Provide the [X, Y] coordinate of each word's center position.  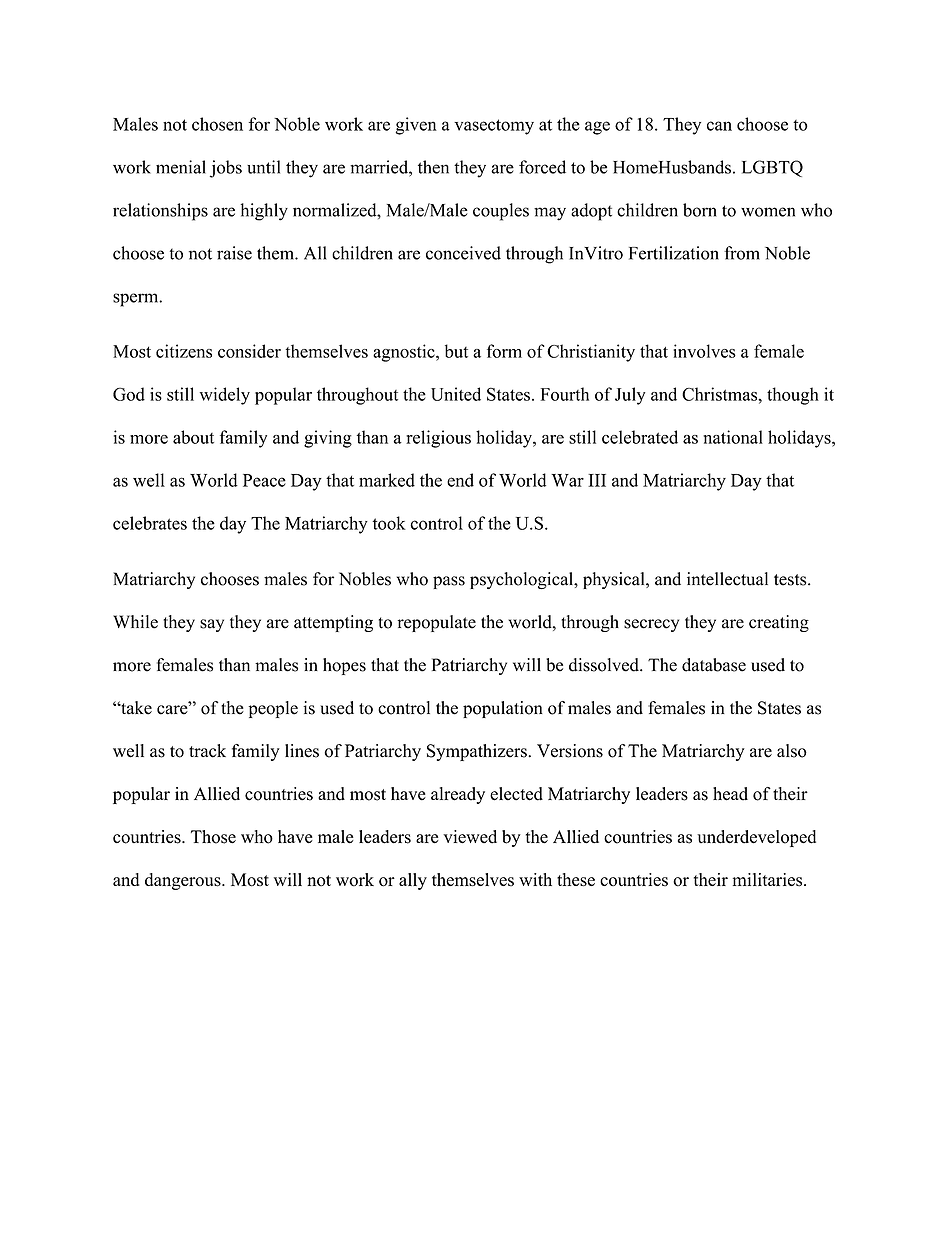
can [719, 126]
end [460, 480]
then [433, 167]
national [733, 437]
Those [213, 837]
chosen [217, 124]
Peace [264, 480]
